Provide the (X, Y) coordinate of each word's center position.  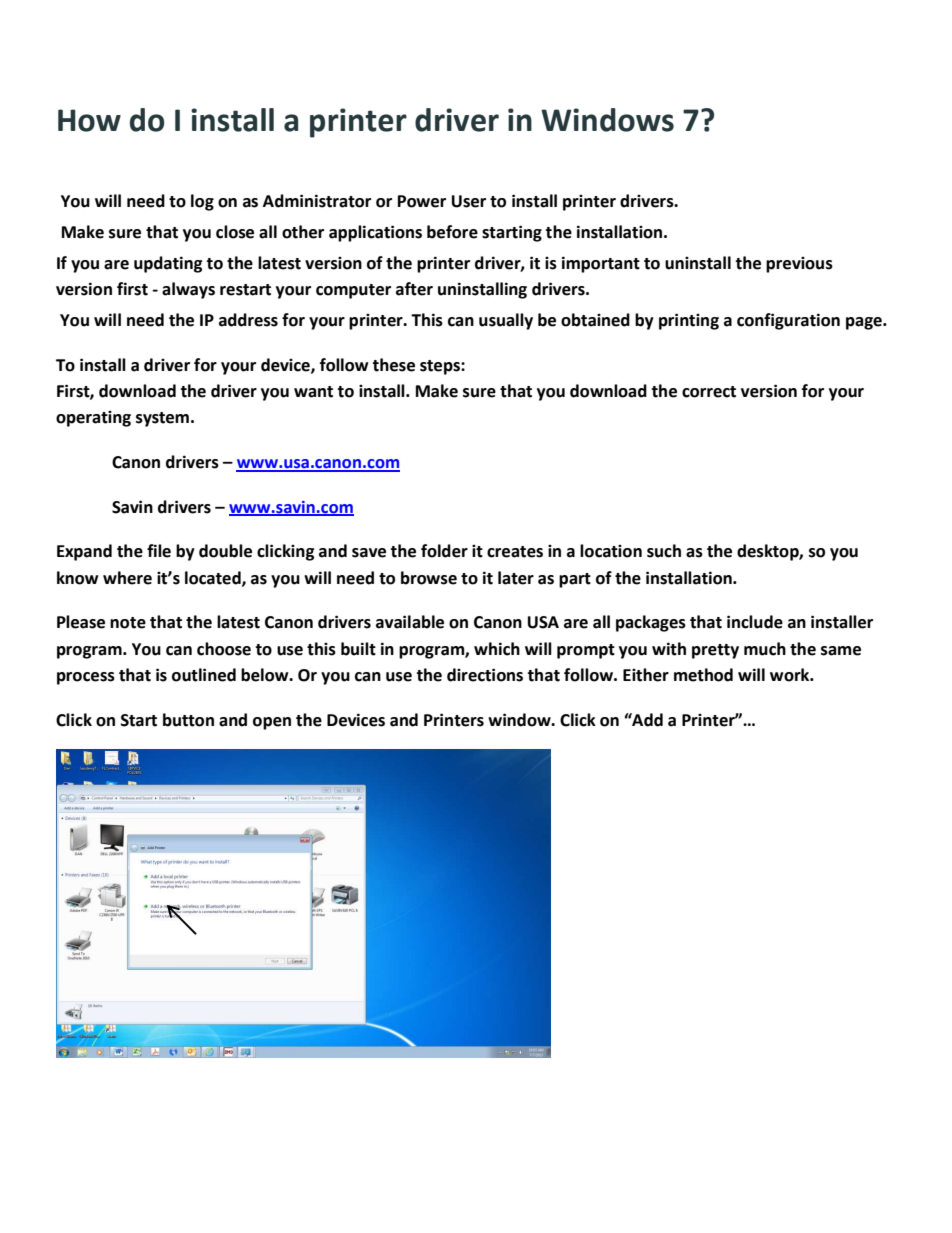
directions (485, 675)
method (703, 675)
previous (799, 265)
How (89, 120)
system (162, 419)
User (469, 201)
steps (441, 367)
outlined (204, 675)
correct (709, 392)
